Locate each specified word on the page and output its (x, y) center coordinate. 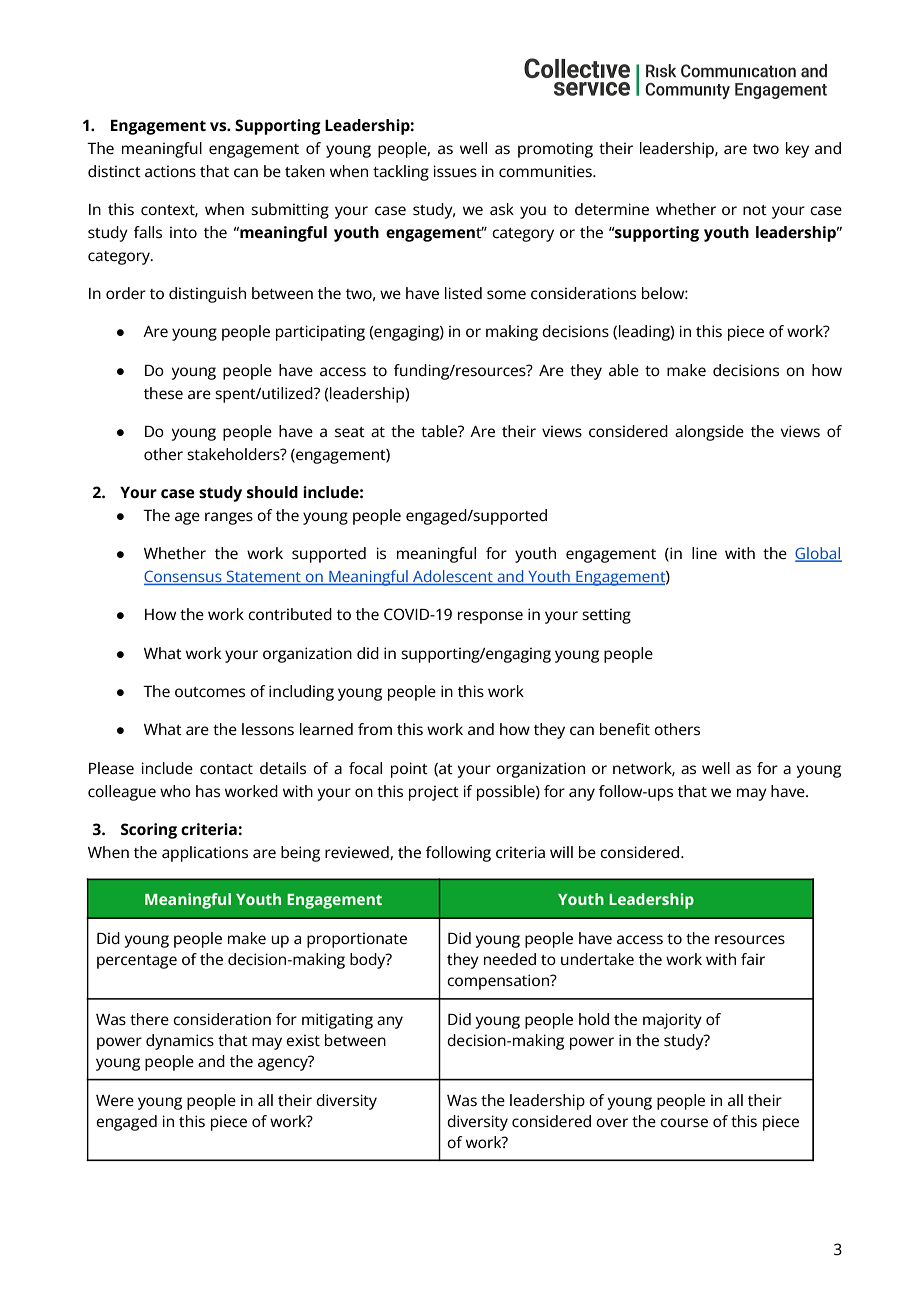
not (755, 210)
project (434, 793)
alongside (709, 433)
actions (170, 171)
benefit (625, 729)
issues (455, 171)
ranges (229, 518)
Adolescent (453, 577)
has (208, 791)
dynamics (180, 1042)
